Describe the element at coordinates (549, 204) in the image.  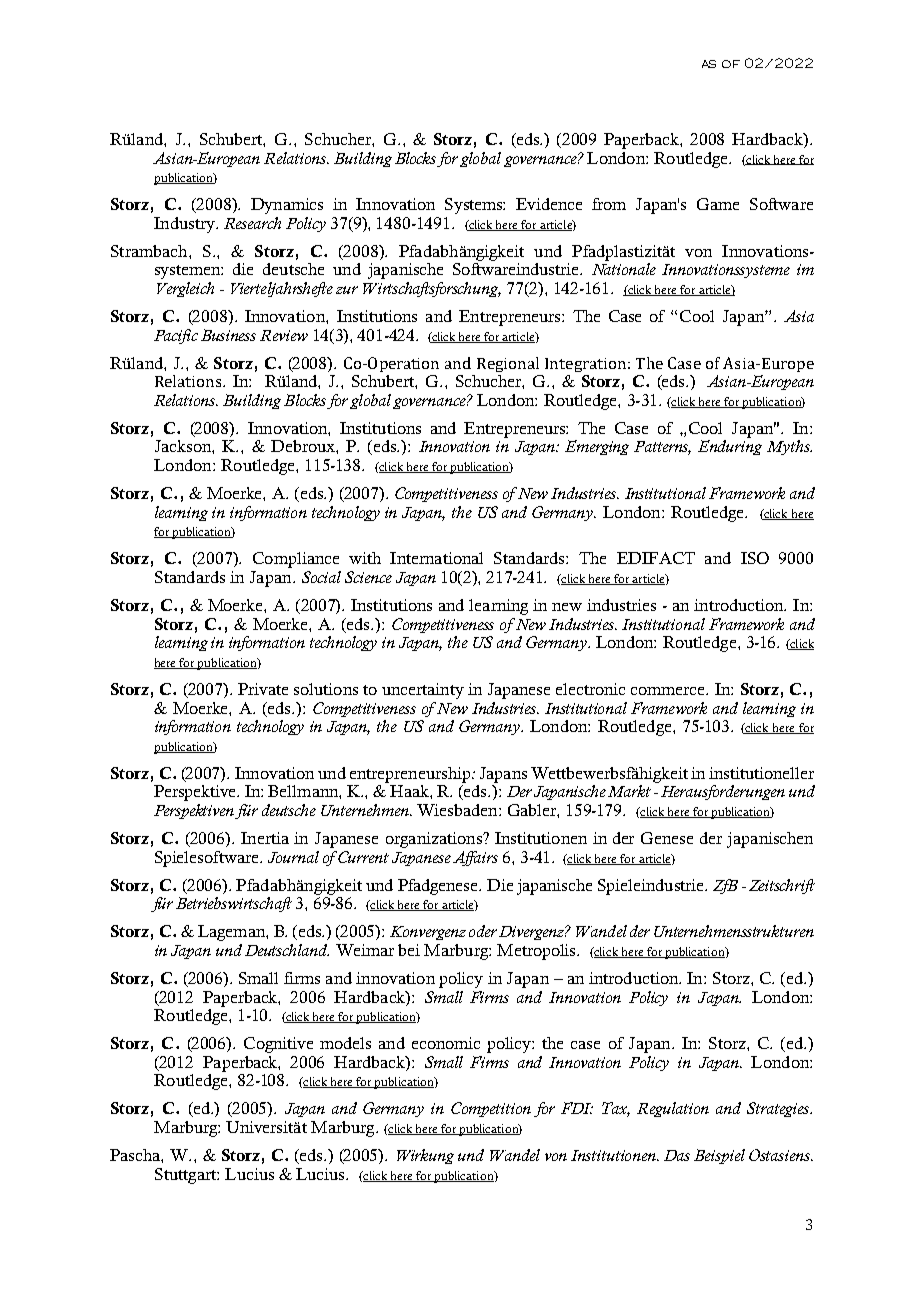
I see `Evidence` at that location.
